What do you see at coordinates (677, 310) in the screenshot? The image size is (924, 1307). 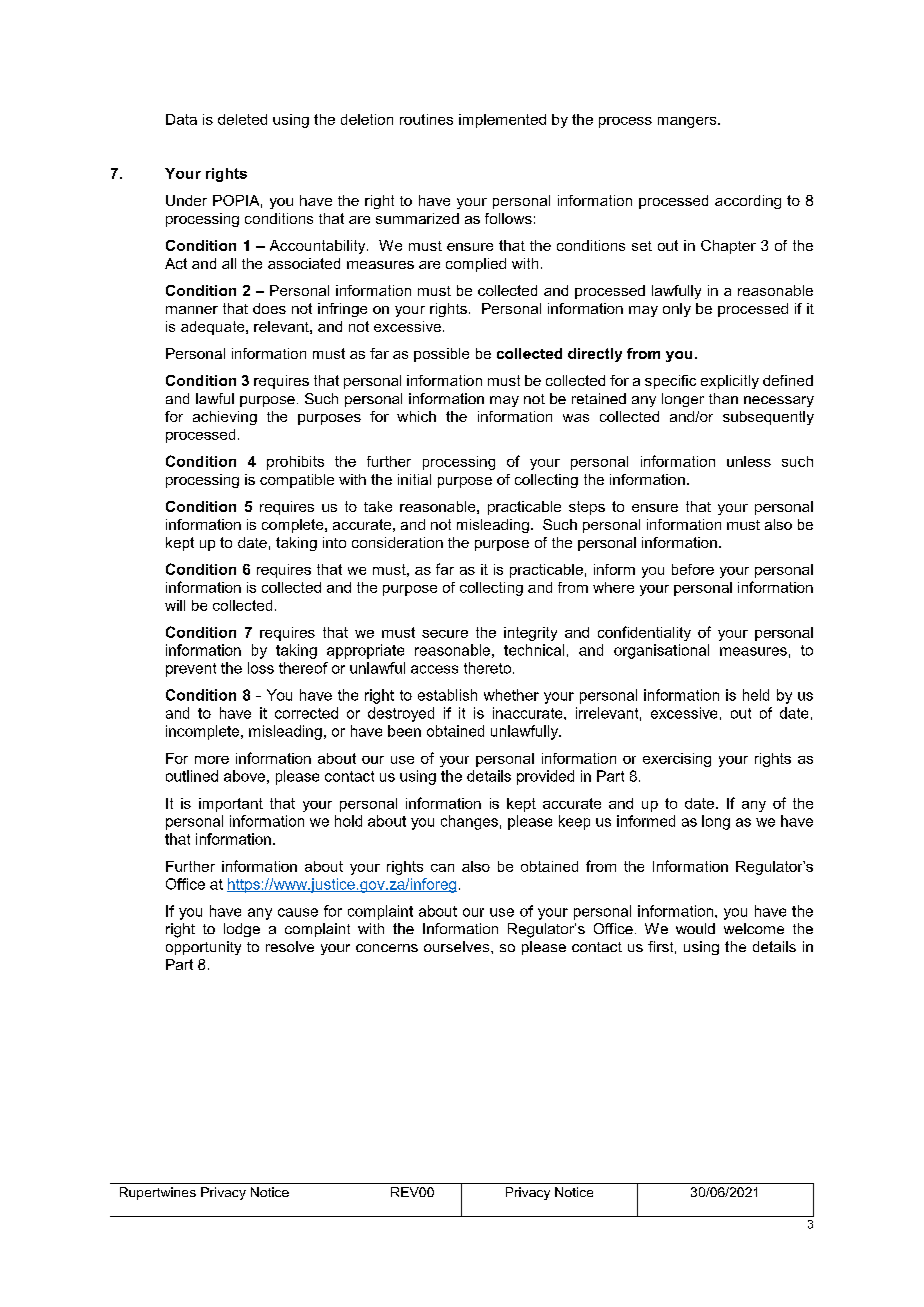 I see `only` at bounding box center [677, 310].
